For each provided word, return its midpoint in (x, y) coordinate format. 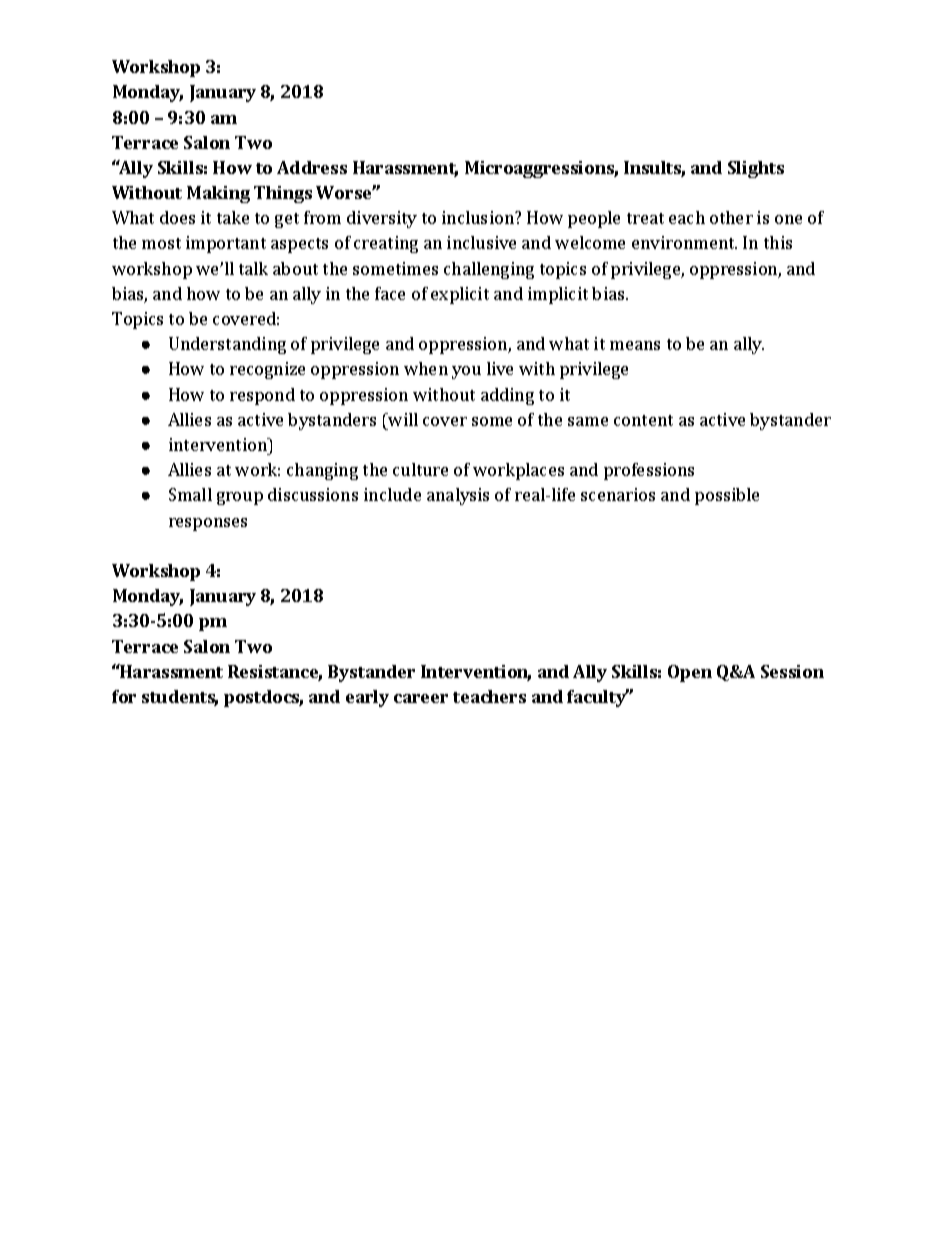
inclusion (479, 217)
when (426, 368)
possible (727, 496)
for (124, 696)
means (635, 345)
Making (218, 194)
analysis (458, 496)
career (421, 698)
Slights (756, 169)
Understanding (227, 345)
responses (208, 524)
